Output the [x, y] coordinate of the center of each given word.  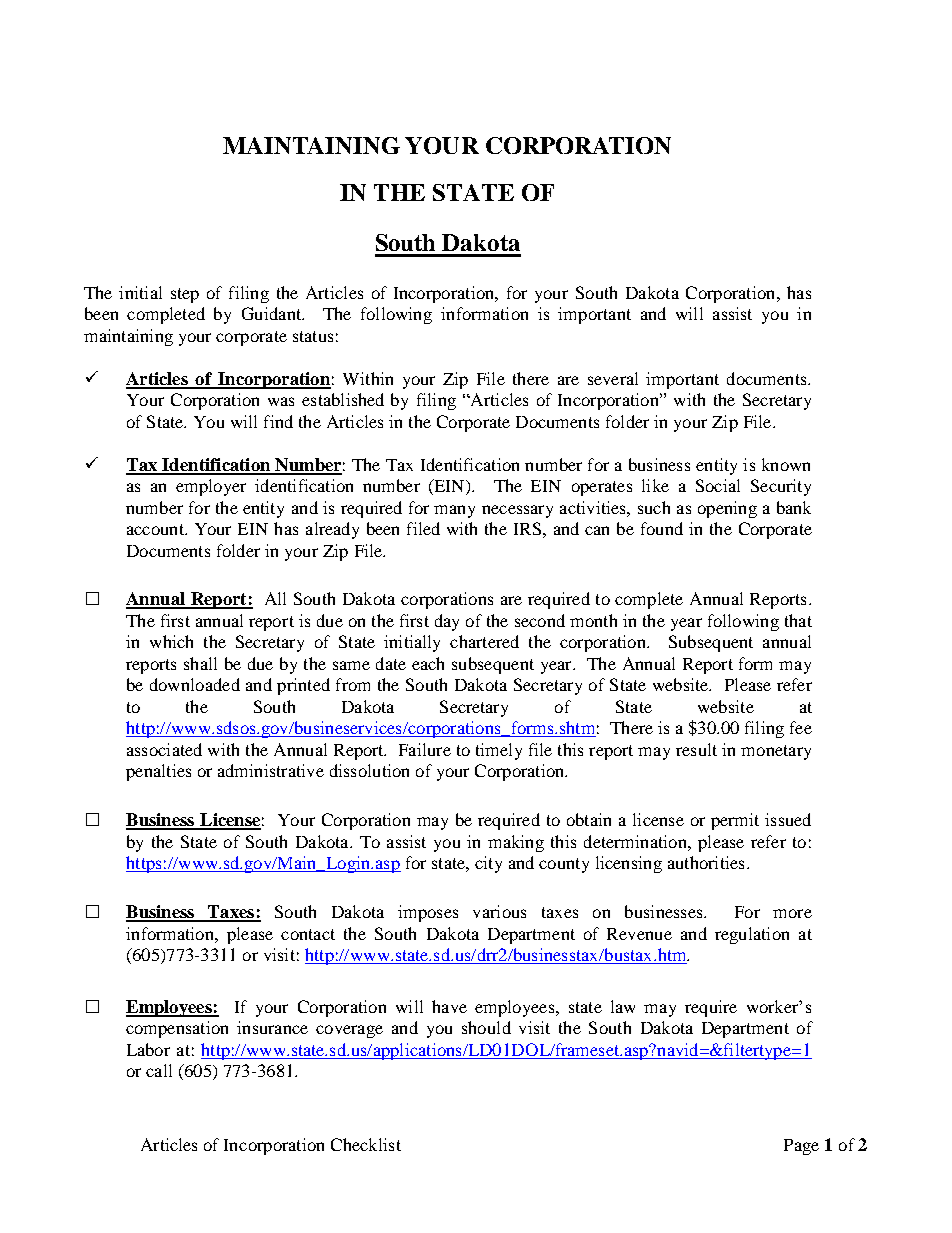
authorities [706, 862]
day [447, 622]
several [613, 378]
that [798, 620]
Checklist [366, 1144]
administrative [271, 770]
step [185, 295]
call [159, 1070]
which [171, 641]
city [488, 864]
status [313, 336]
